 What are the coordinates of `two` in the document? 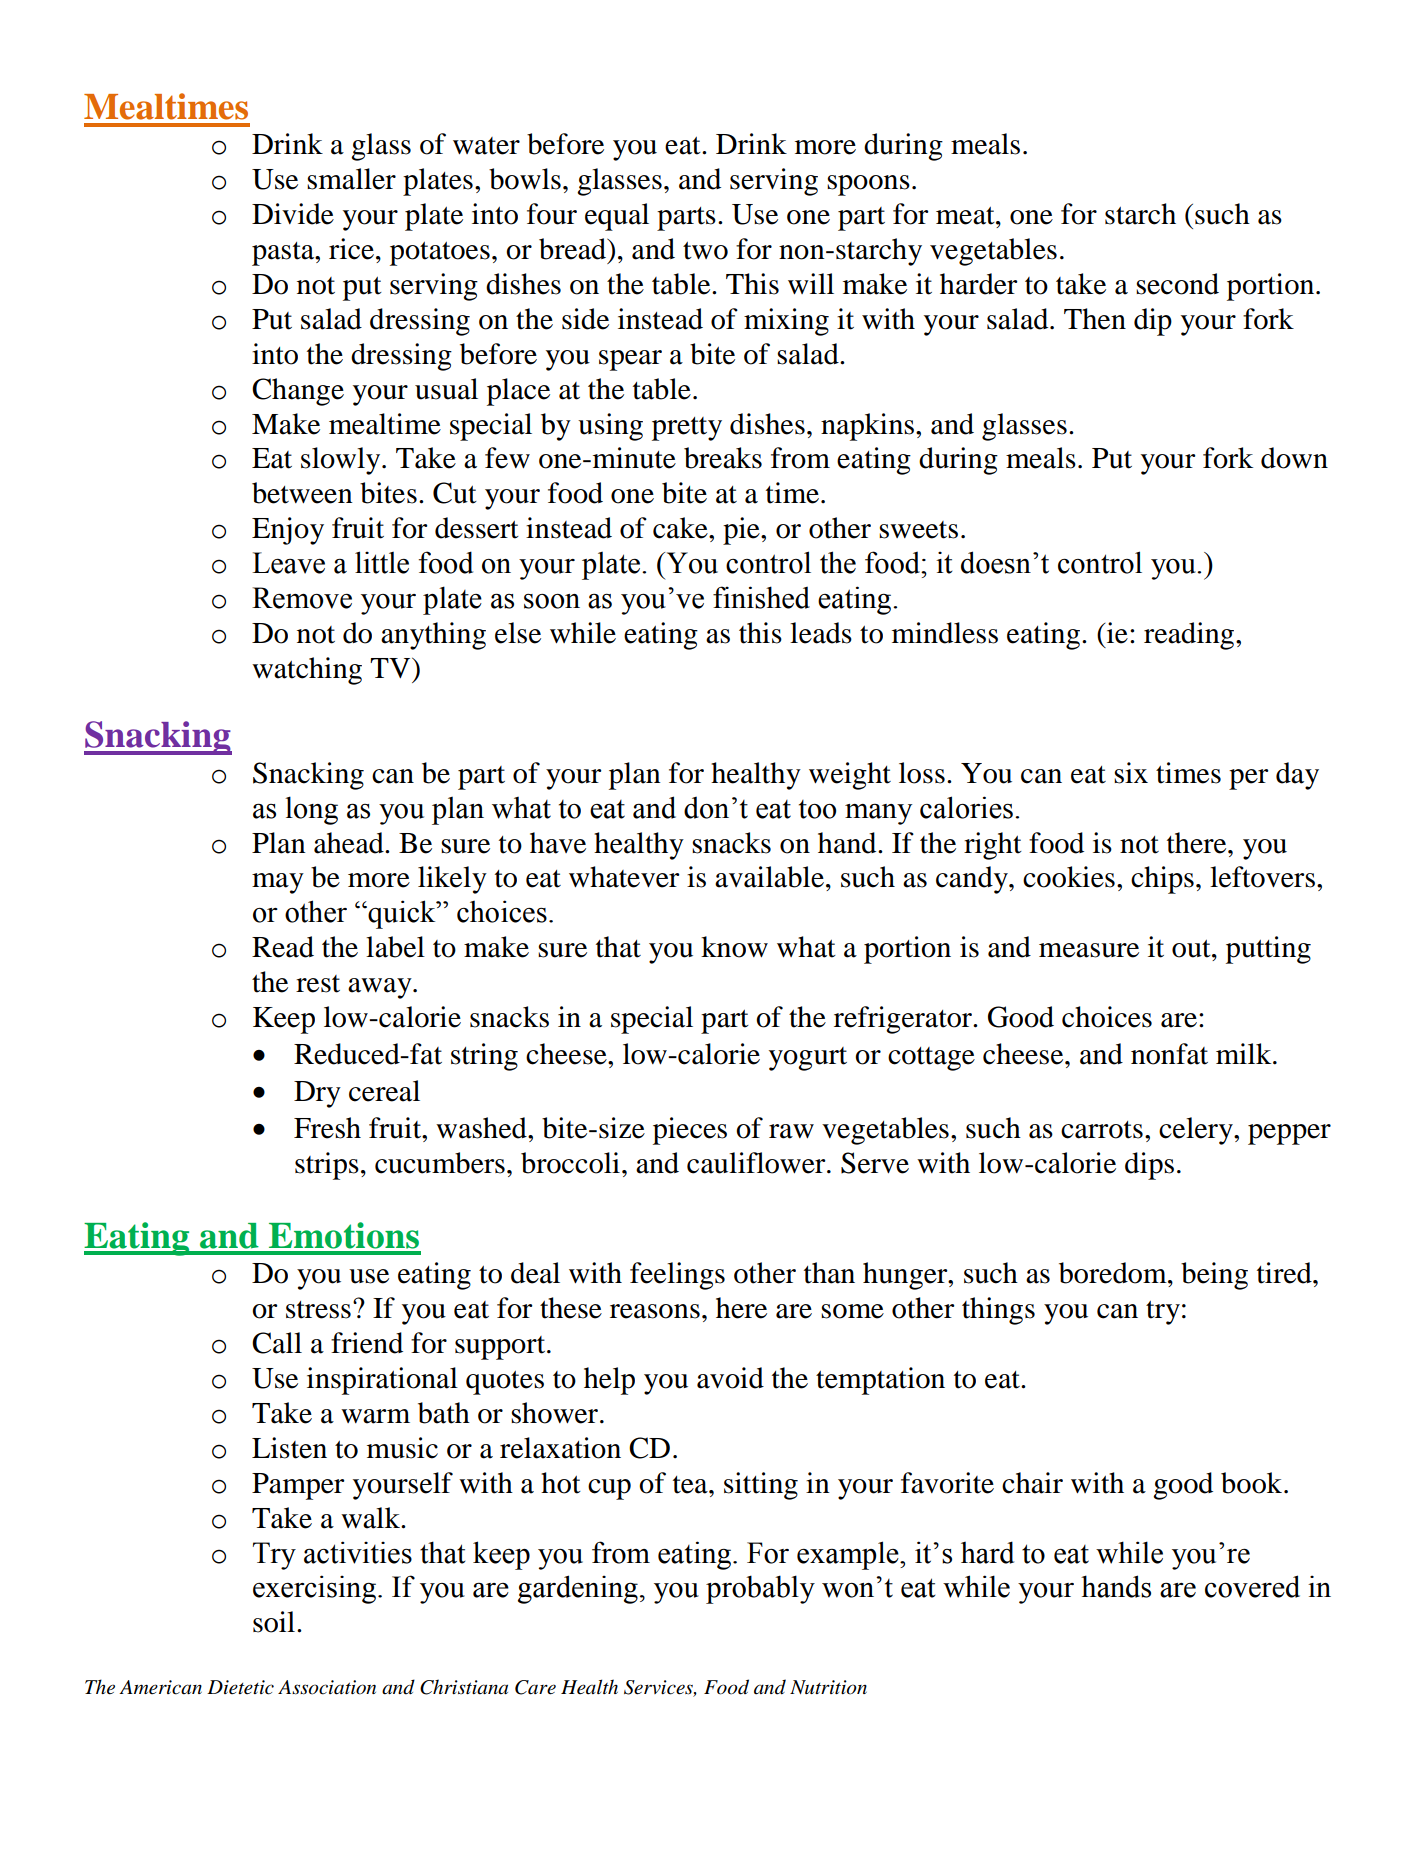 It's located at (705, 251).
